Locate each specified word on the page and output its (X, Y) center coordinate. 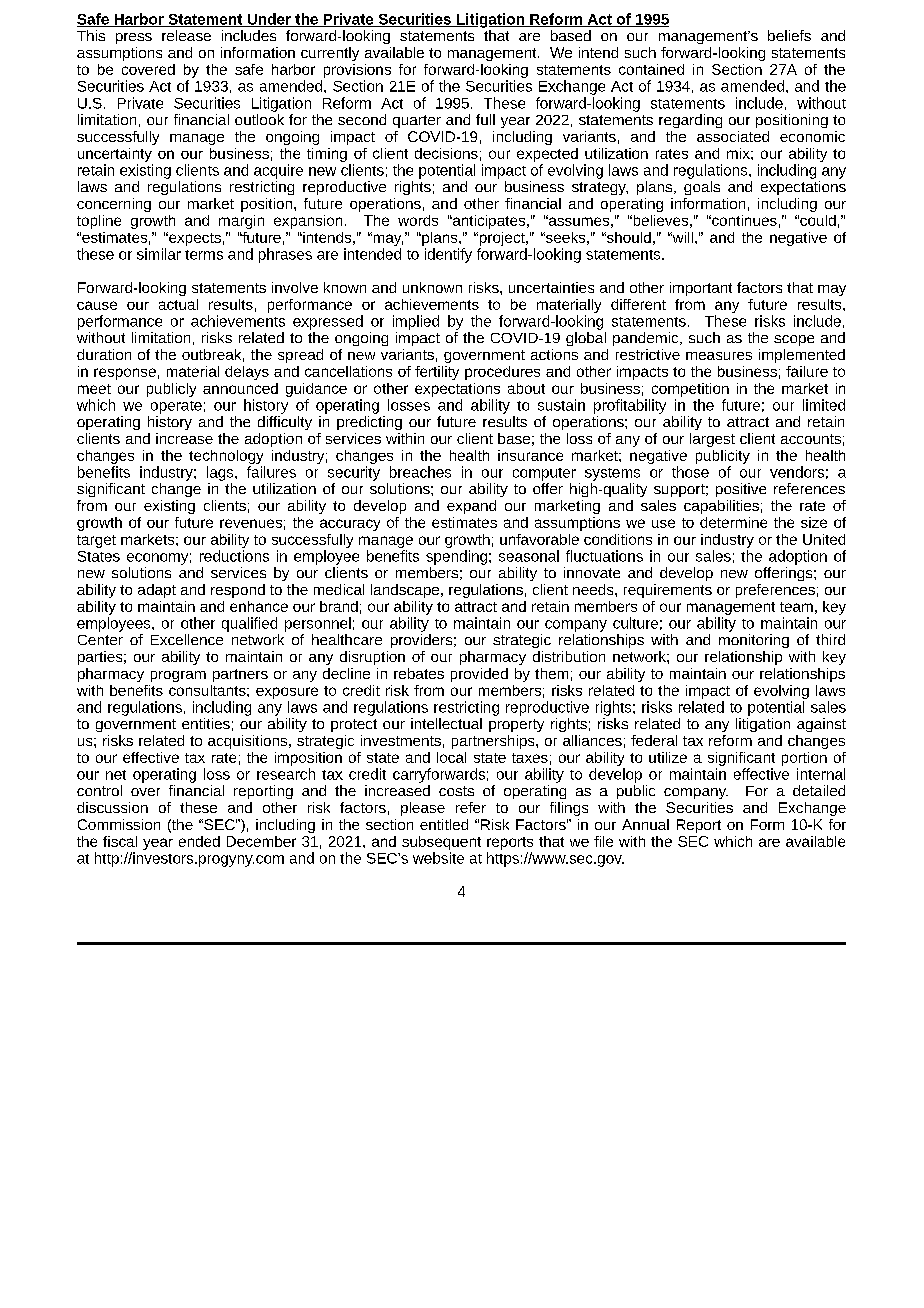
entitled (444, 824)
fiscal (120, 841)
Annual (645, 824)
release (186, 35)
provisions (357, 71)
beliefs (789, 35)
